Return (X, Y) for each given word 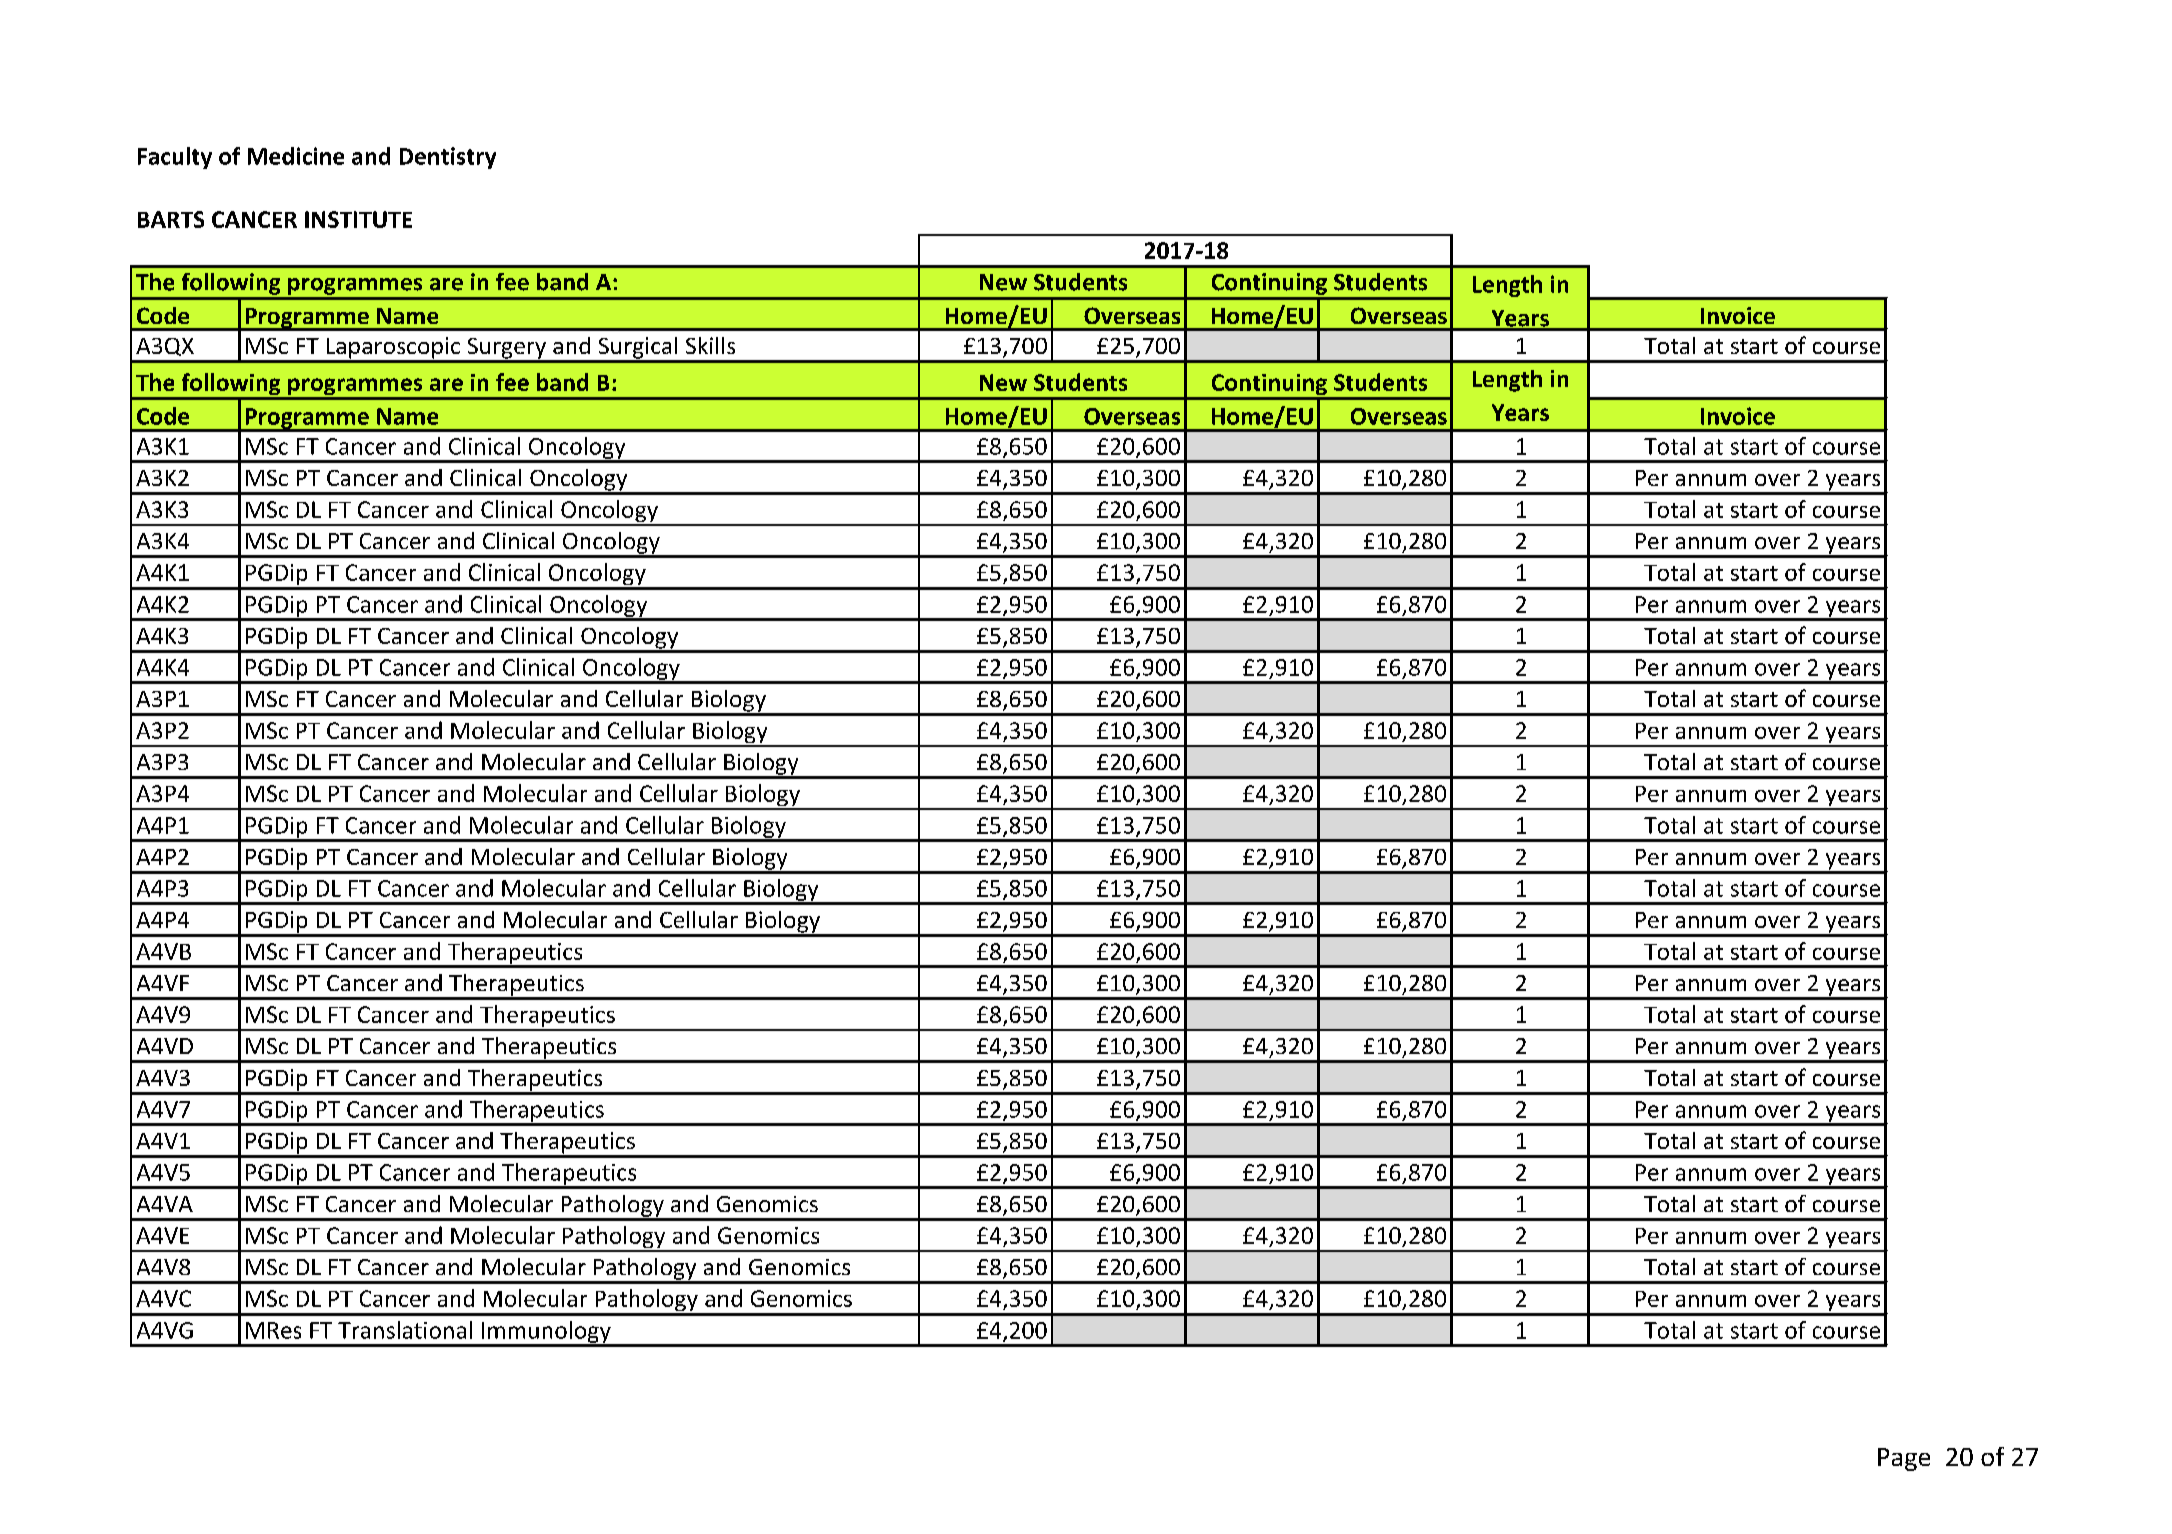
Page (1904, 1459)
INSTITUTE (358, 219)
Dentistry (448, 158)
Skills (710, 345)
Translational (405, 1330)
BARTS (171, 219)
